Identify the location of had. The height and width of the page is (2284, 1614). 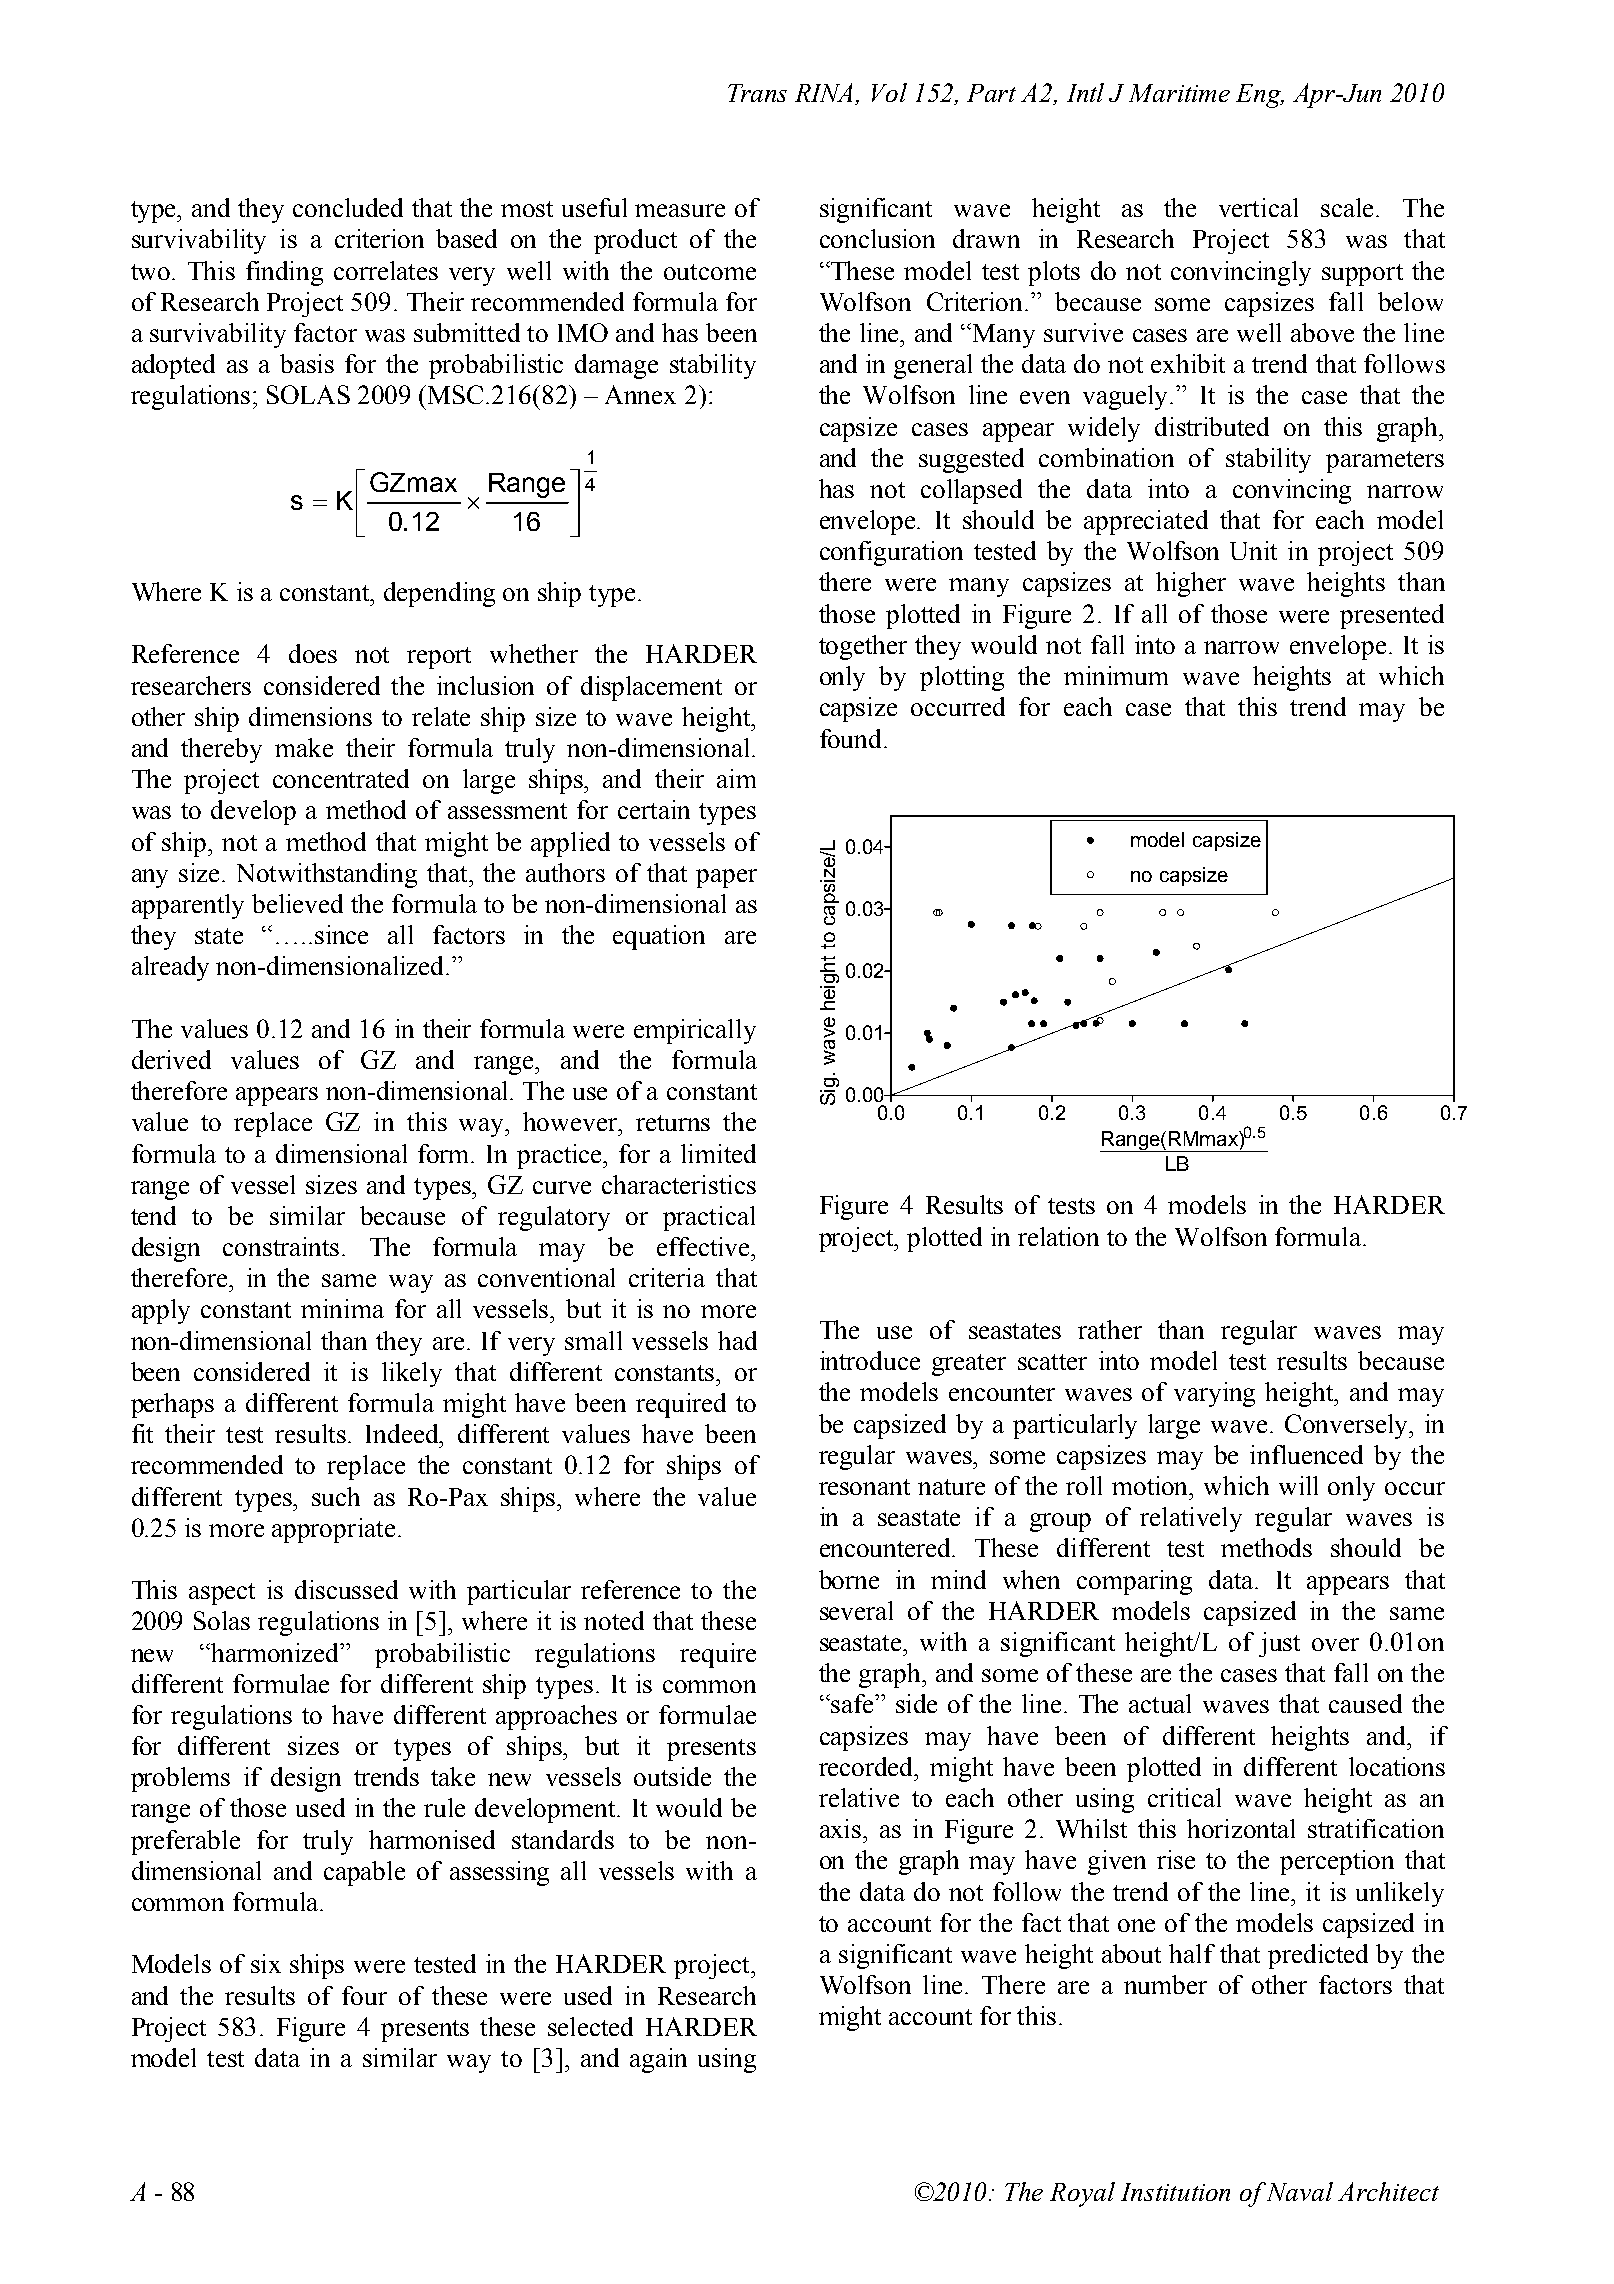
(737, 1340).
